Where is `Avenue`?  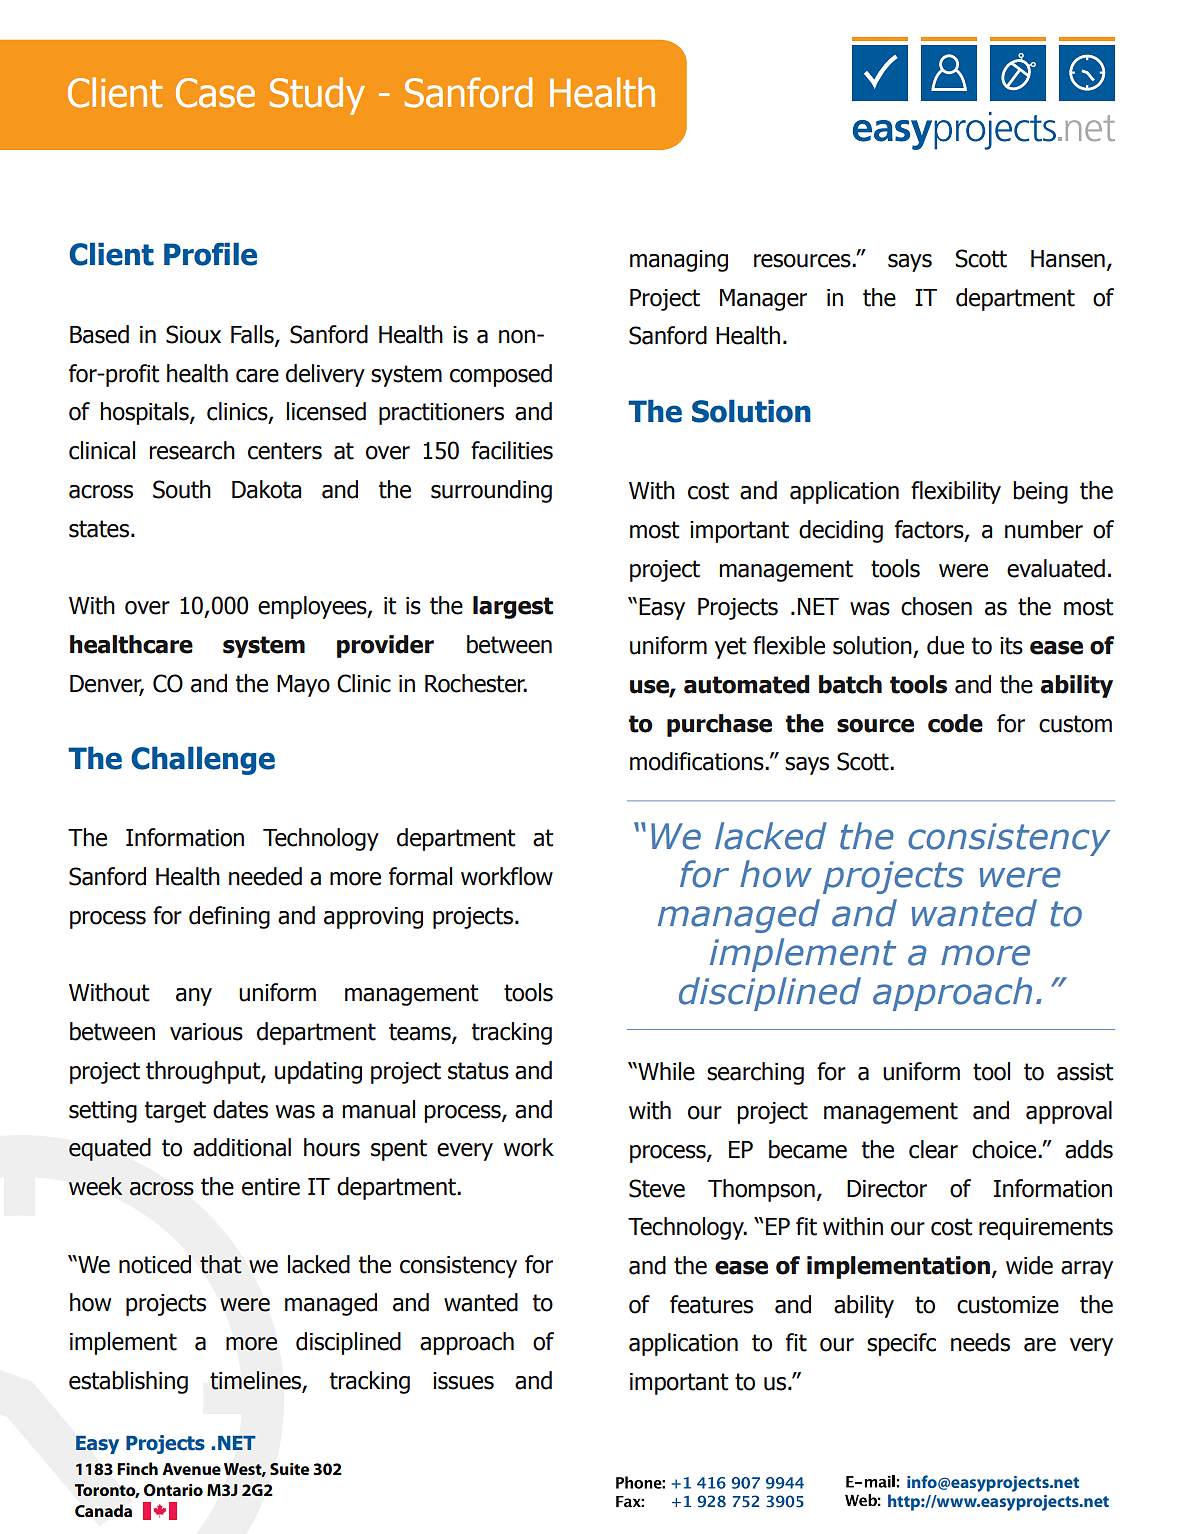
Avenue is located at coordinates (191, 1469).
